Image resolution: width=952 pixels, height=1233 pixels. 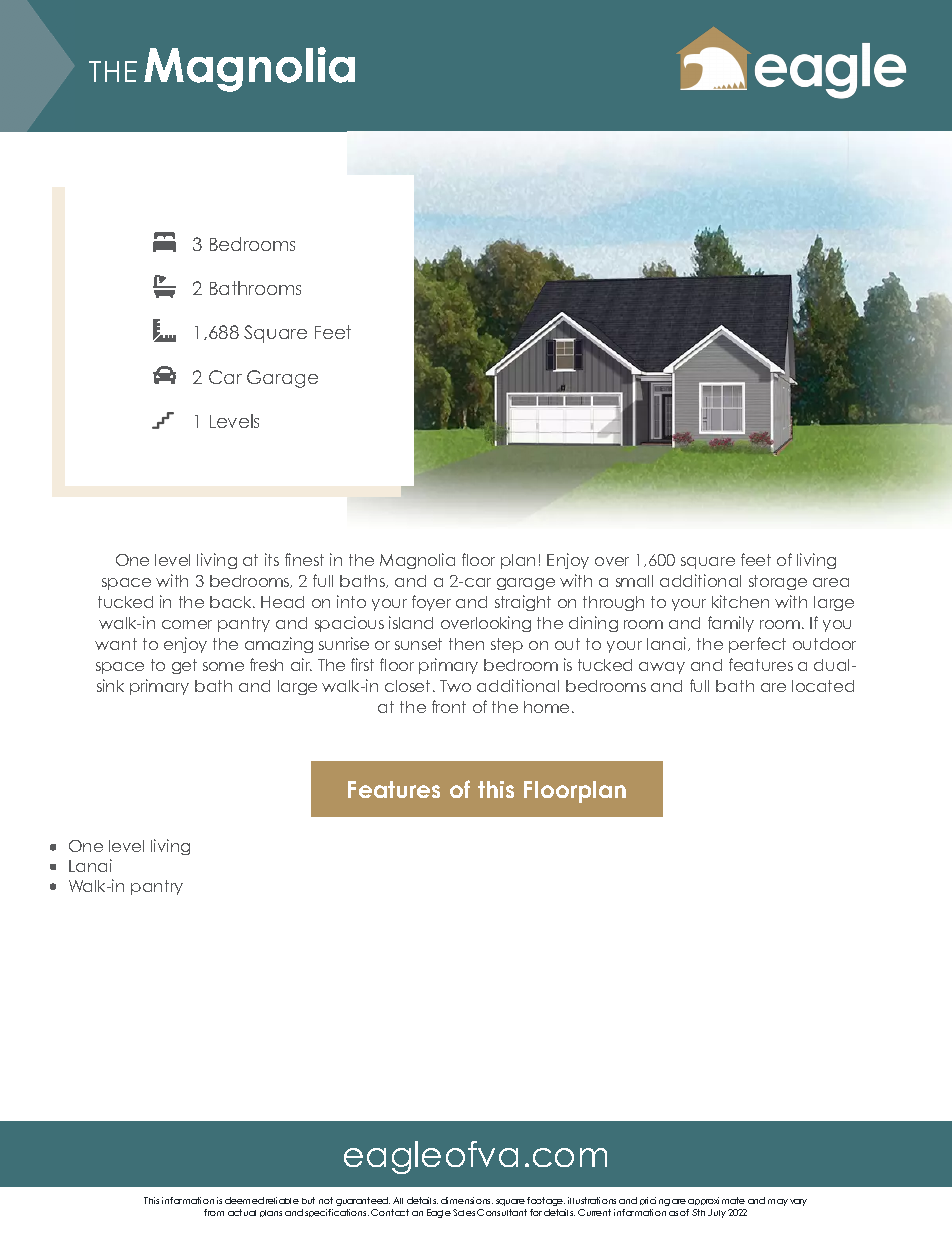 What do you see at coordinates (823, 686) in the page?
I see `located` at bounding box center [823, 686].
